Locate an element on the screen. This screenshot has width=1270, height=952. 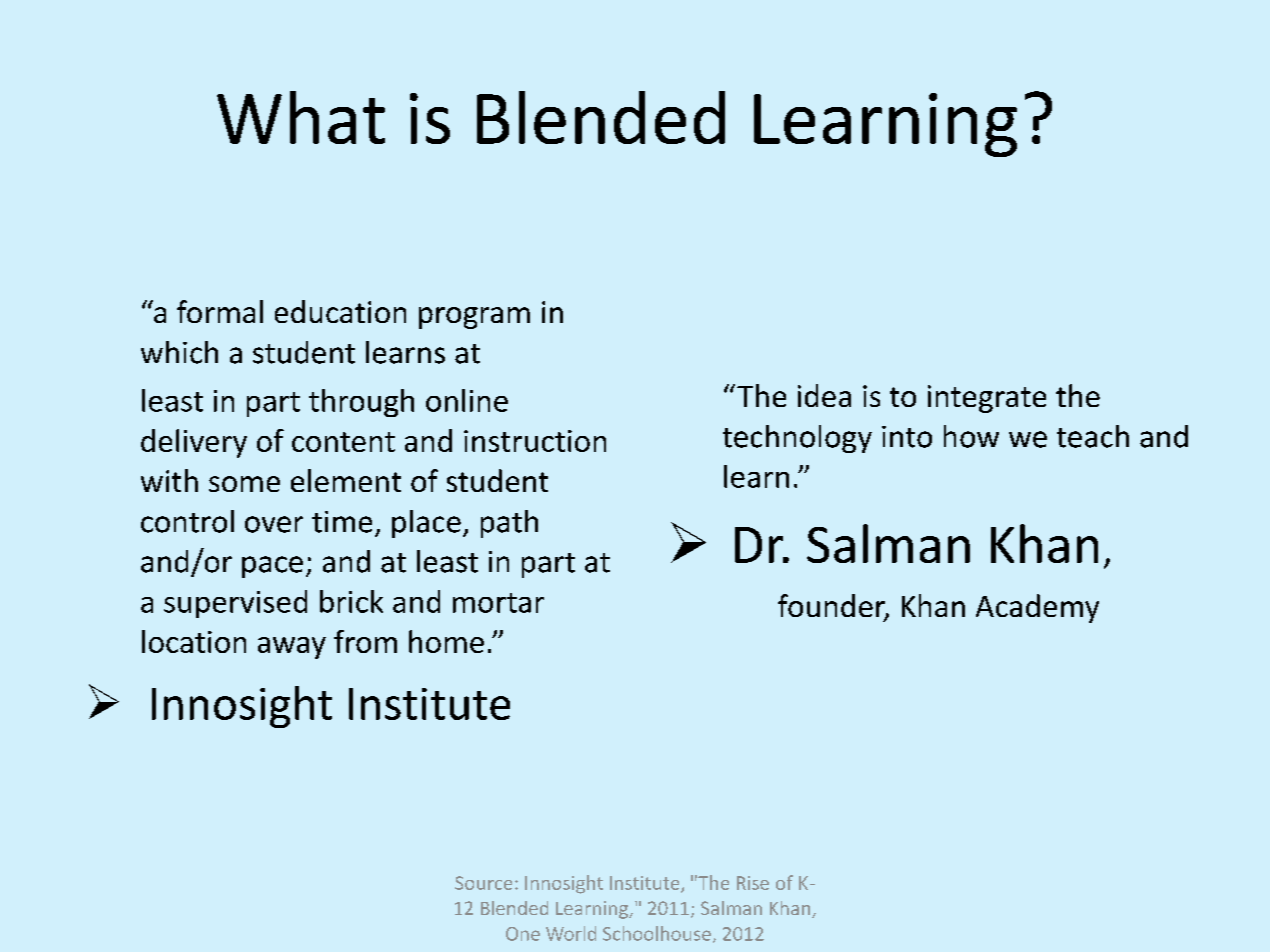
path is located at coordinates (509, 524).
